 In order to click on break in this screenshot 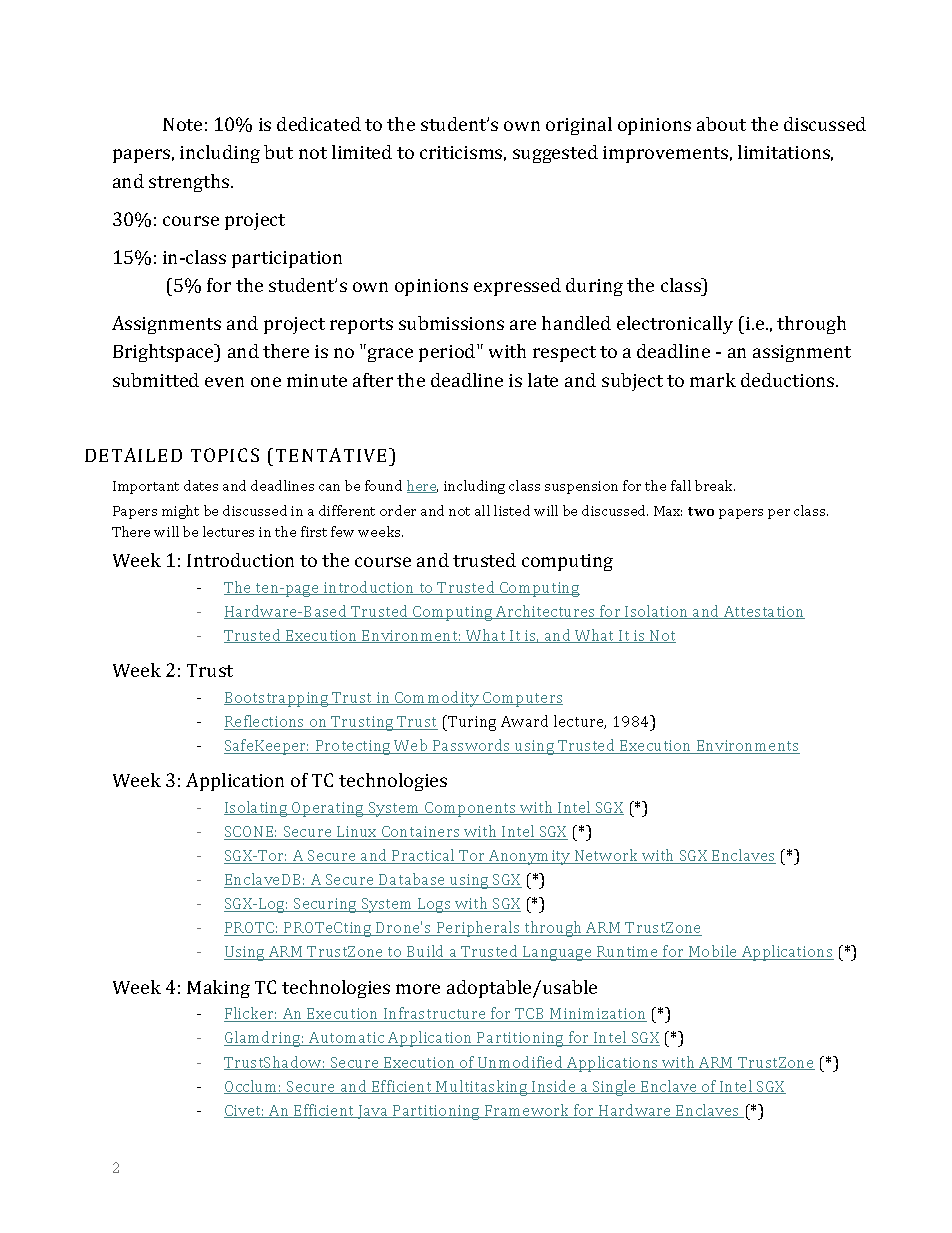, I will do `click(715, 485)`.
